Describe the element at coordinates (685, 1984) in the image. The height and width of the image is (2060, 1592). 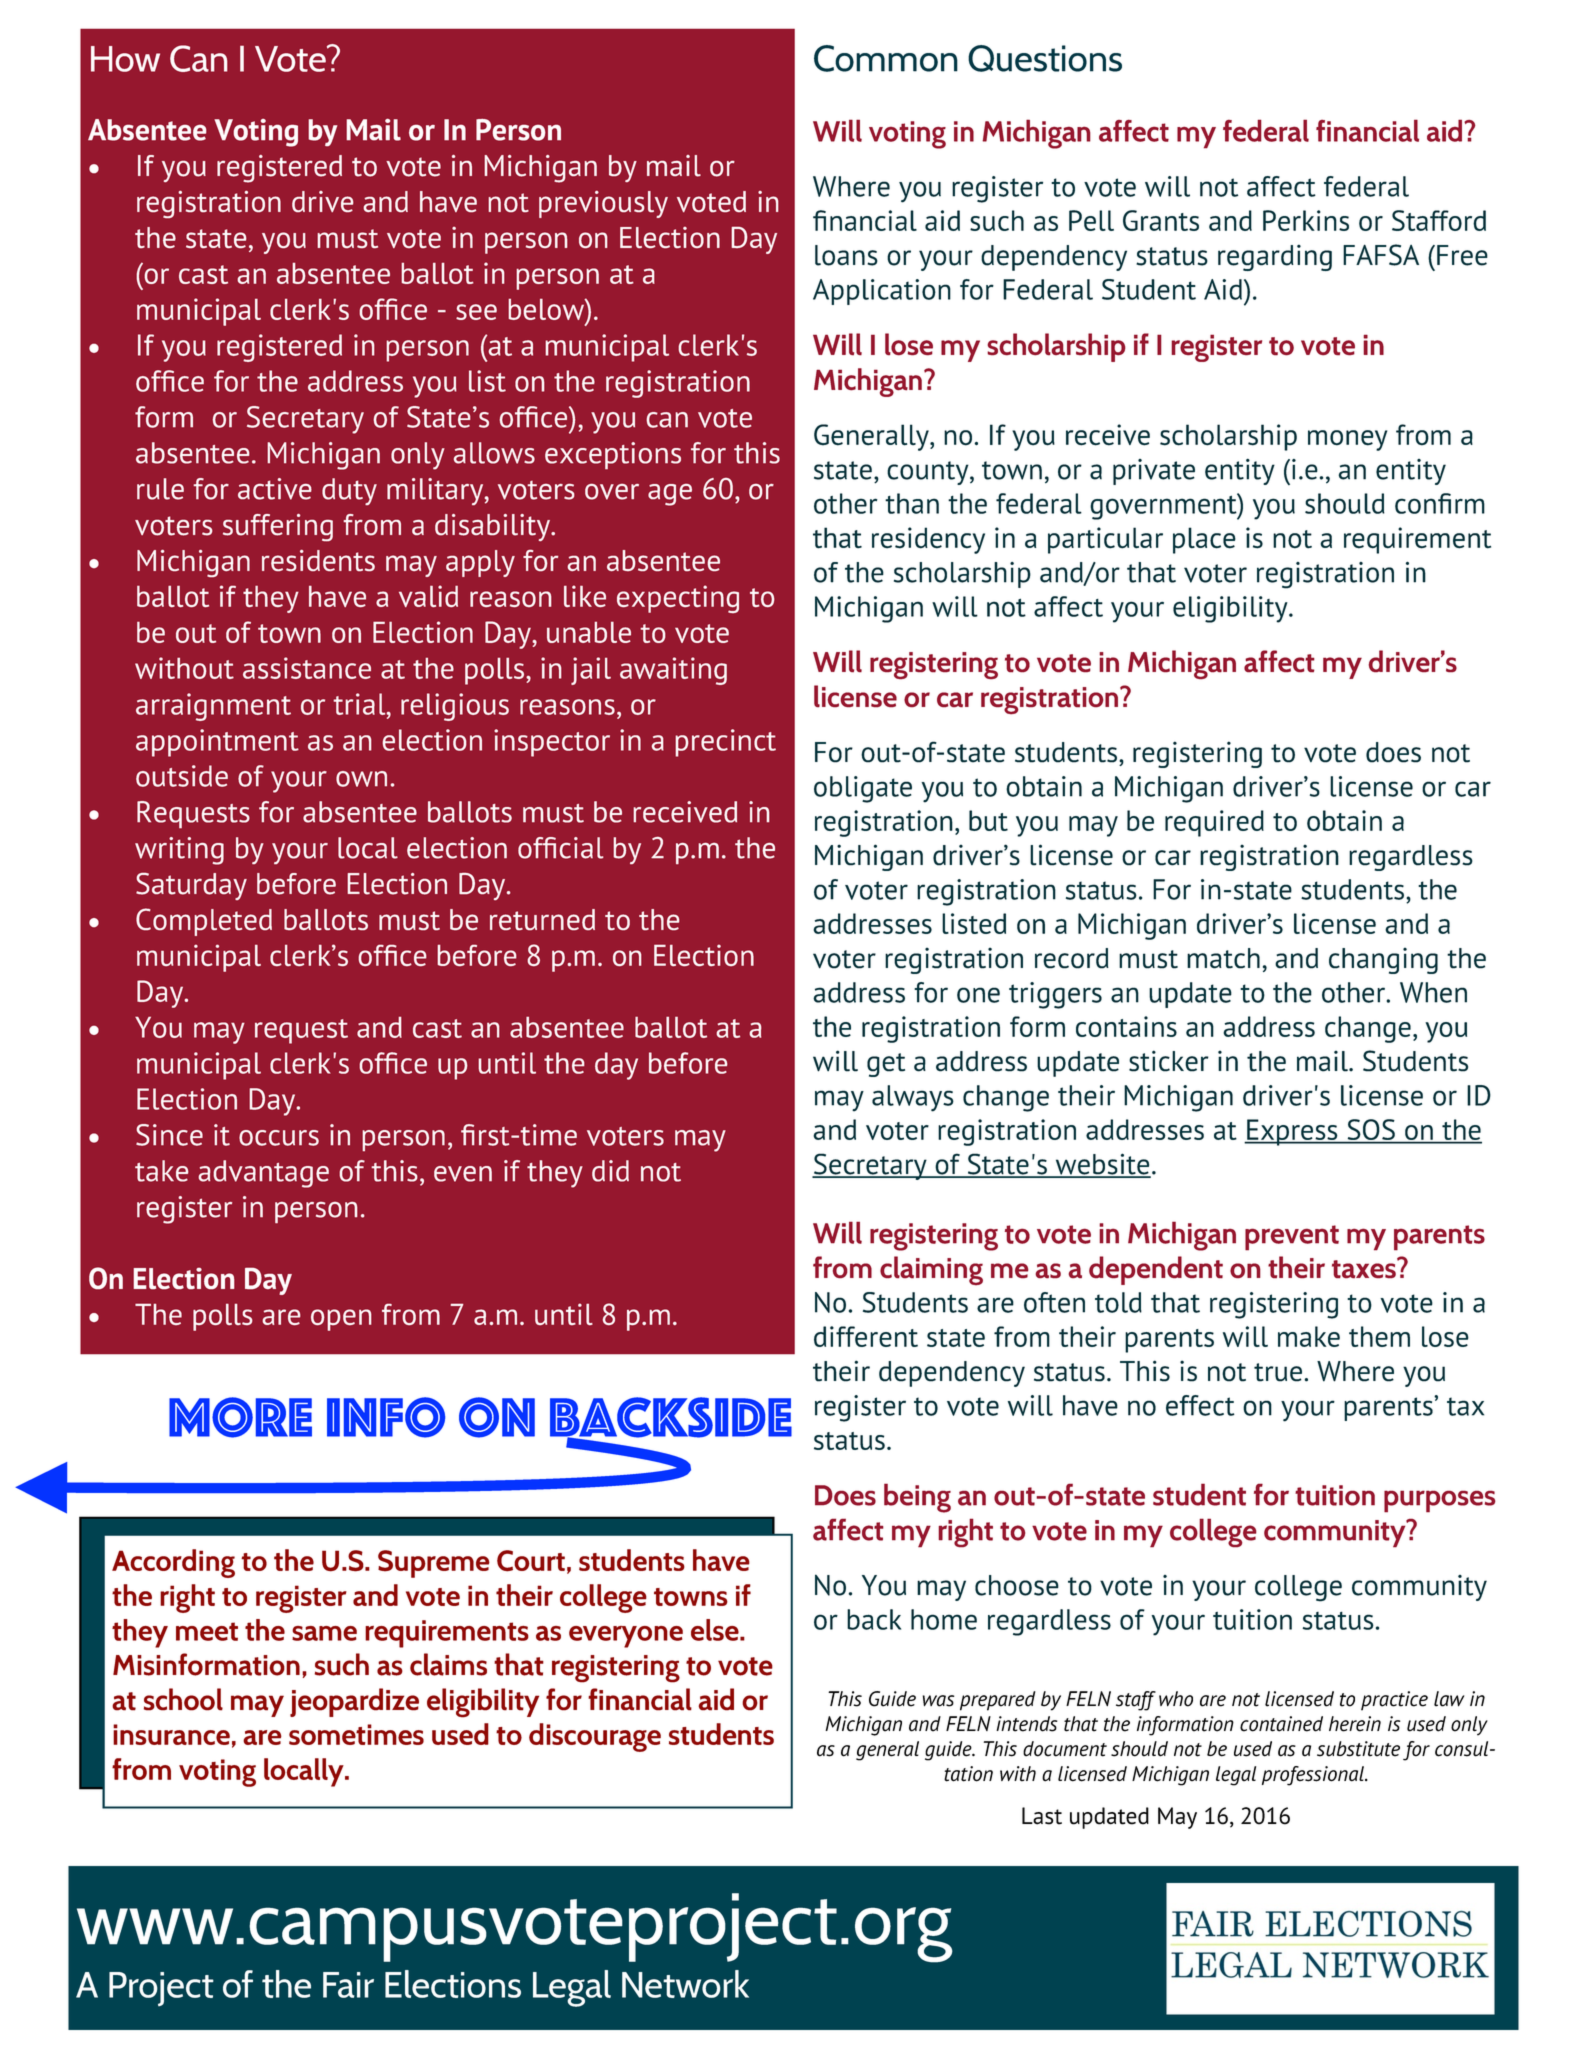
I see `Network` at that location.
